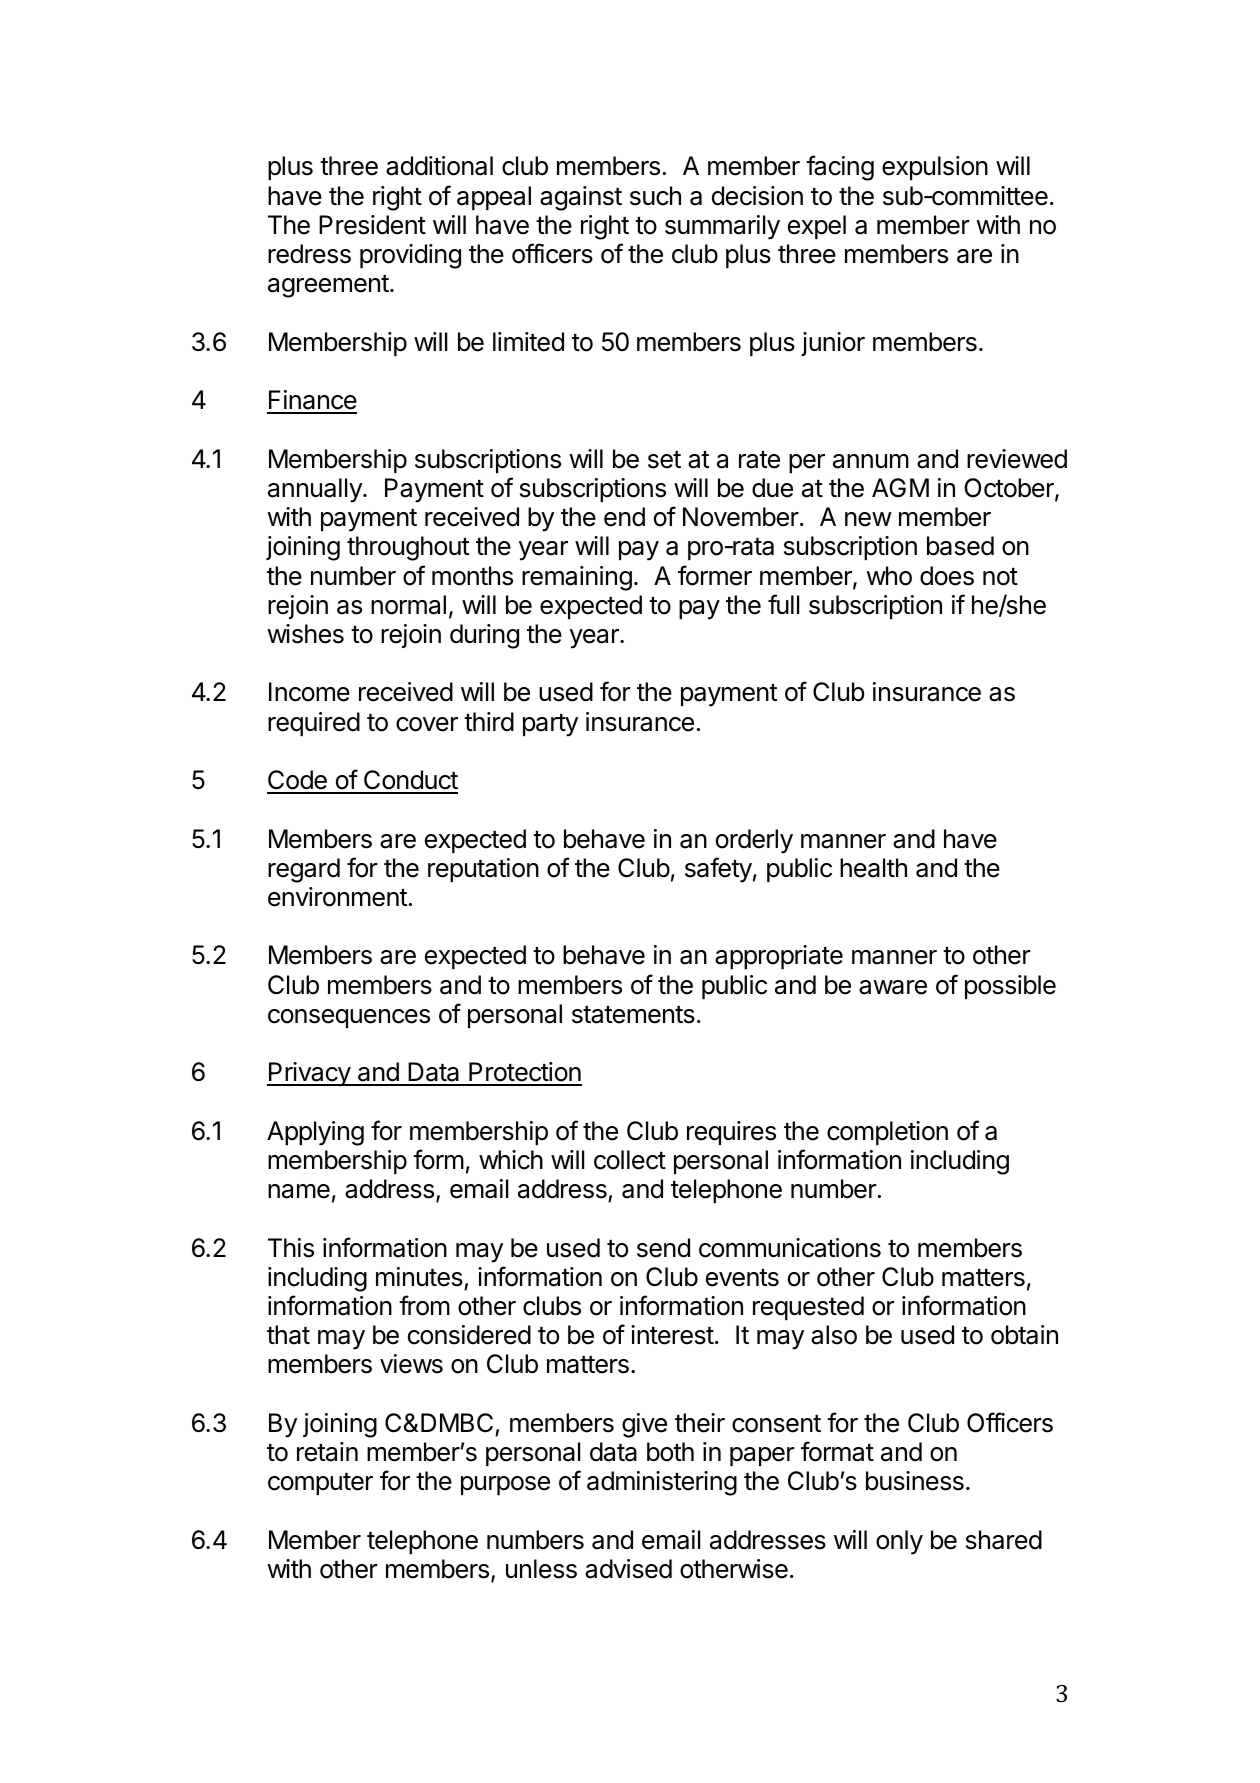 The image size is (1260, 1783). What do you see at coordinates (662, 1483) in the screenshot?
I see `administering` at bounding box center [662, 1483].
